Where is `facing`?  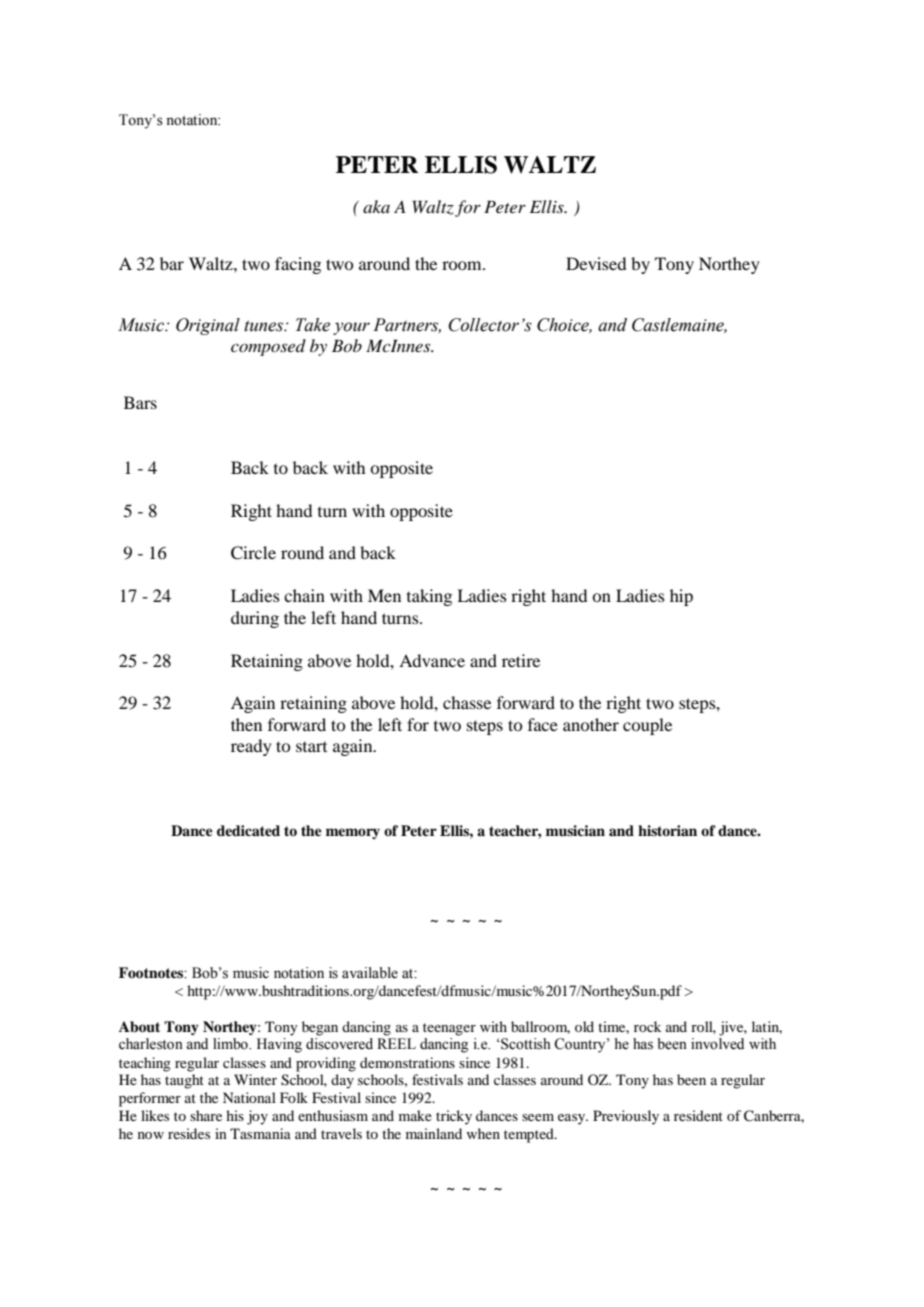 facing is located at coordinates (298, 265).
